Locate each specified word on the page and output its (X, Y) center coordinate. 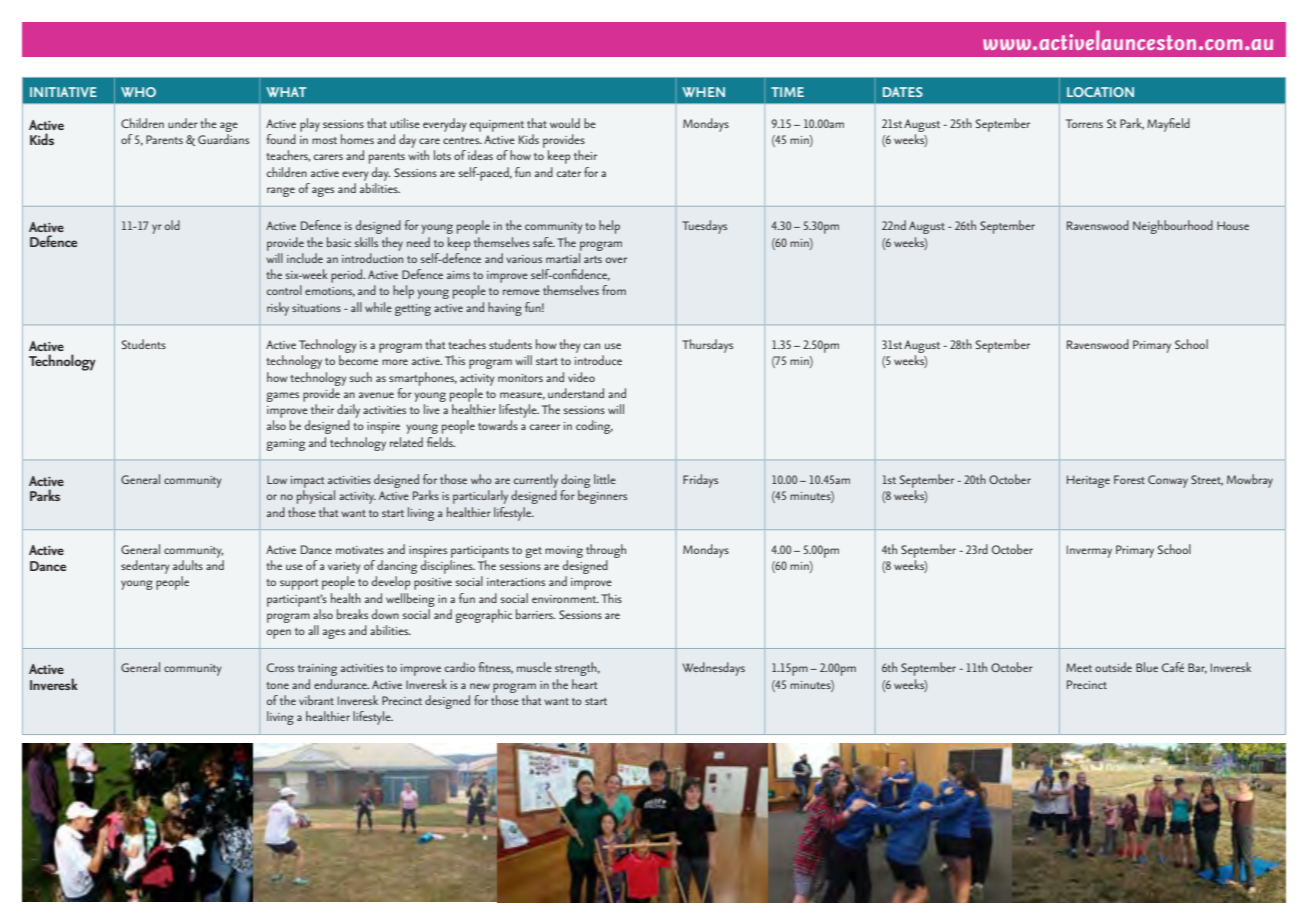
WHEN (703, 92)
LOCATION (1100, 92)
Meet (1079, 667)
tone (277, 685)
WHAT (286, 92)
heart (584, 684)
